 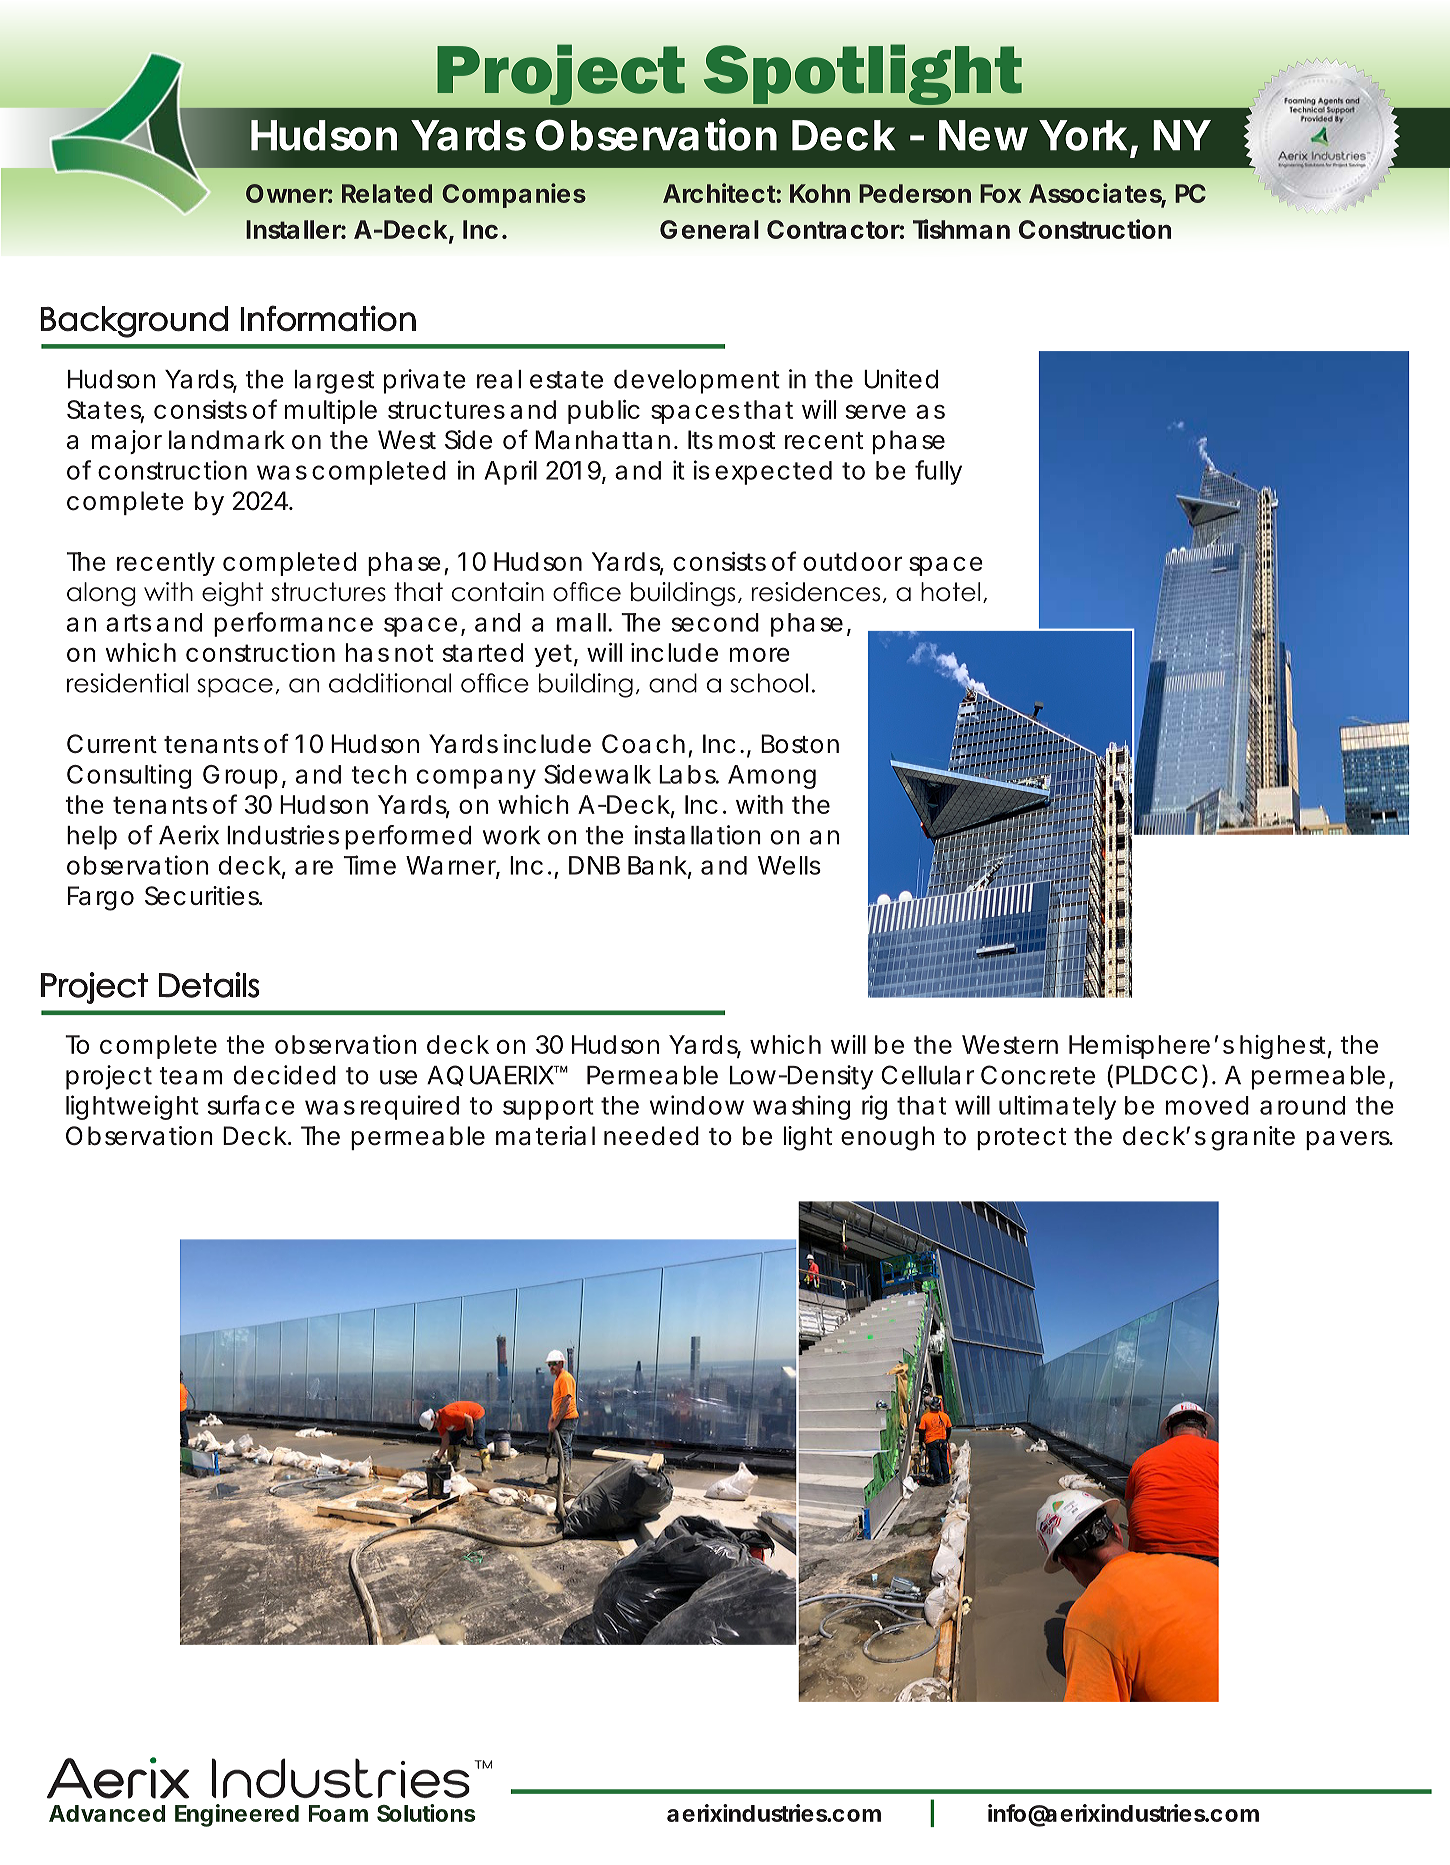 I want to click on General, so click(x=709, y=229).
